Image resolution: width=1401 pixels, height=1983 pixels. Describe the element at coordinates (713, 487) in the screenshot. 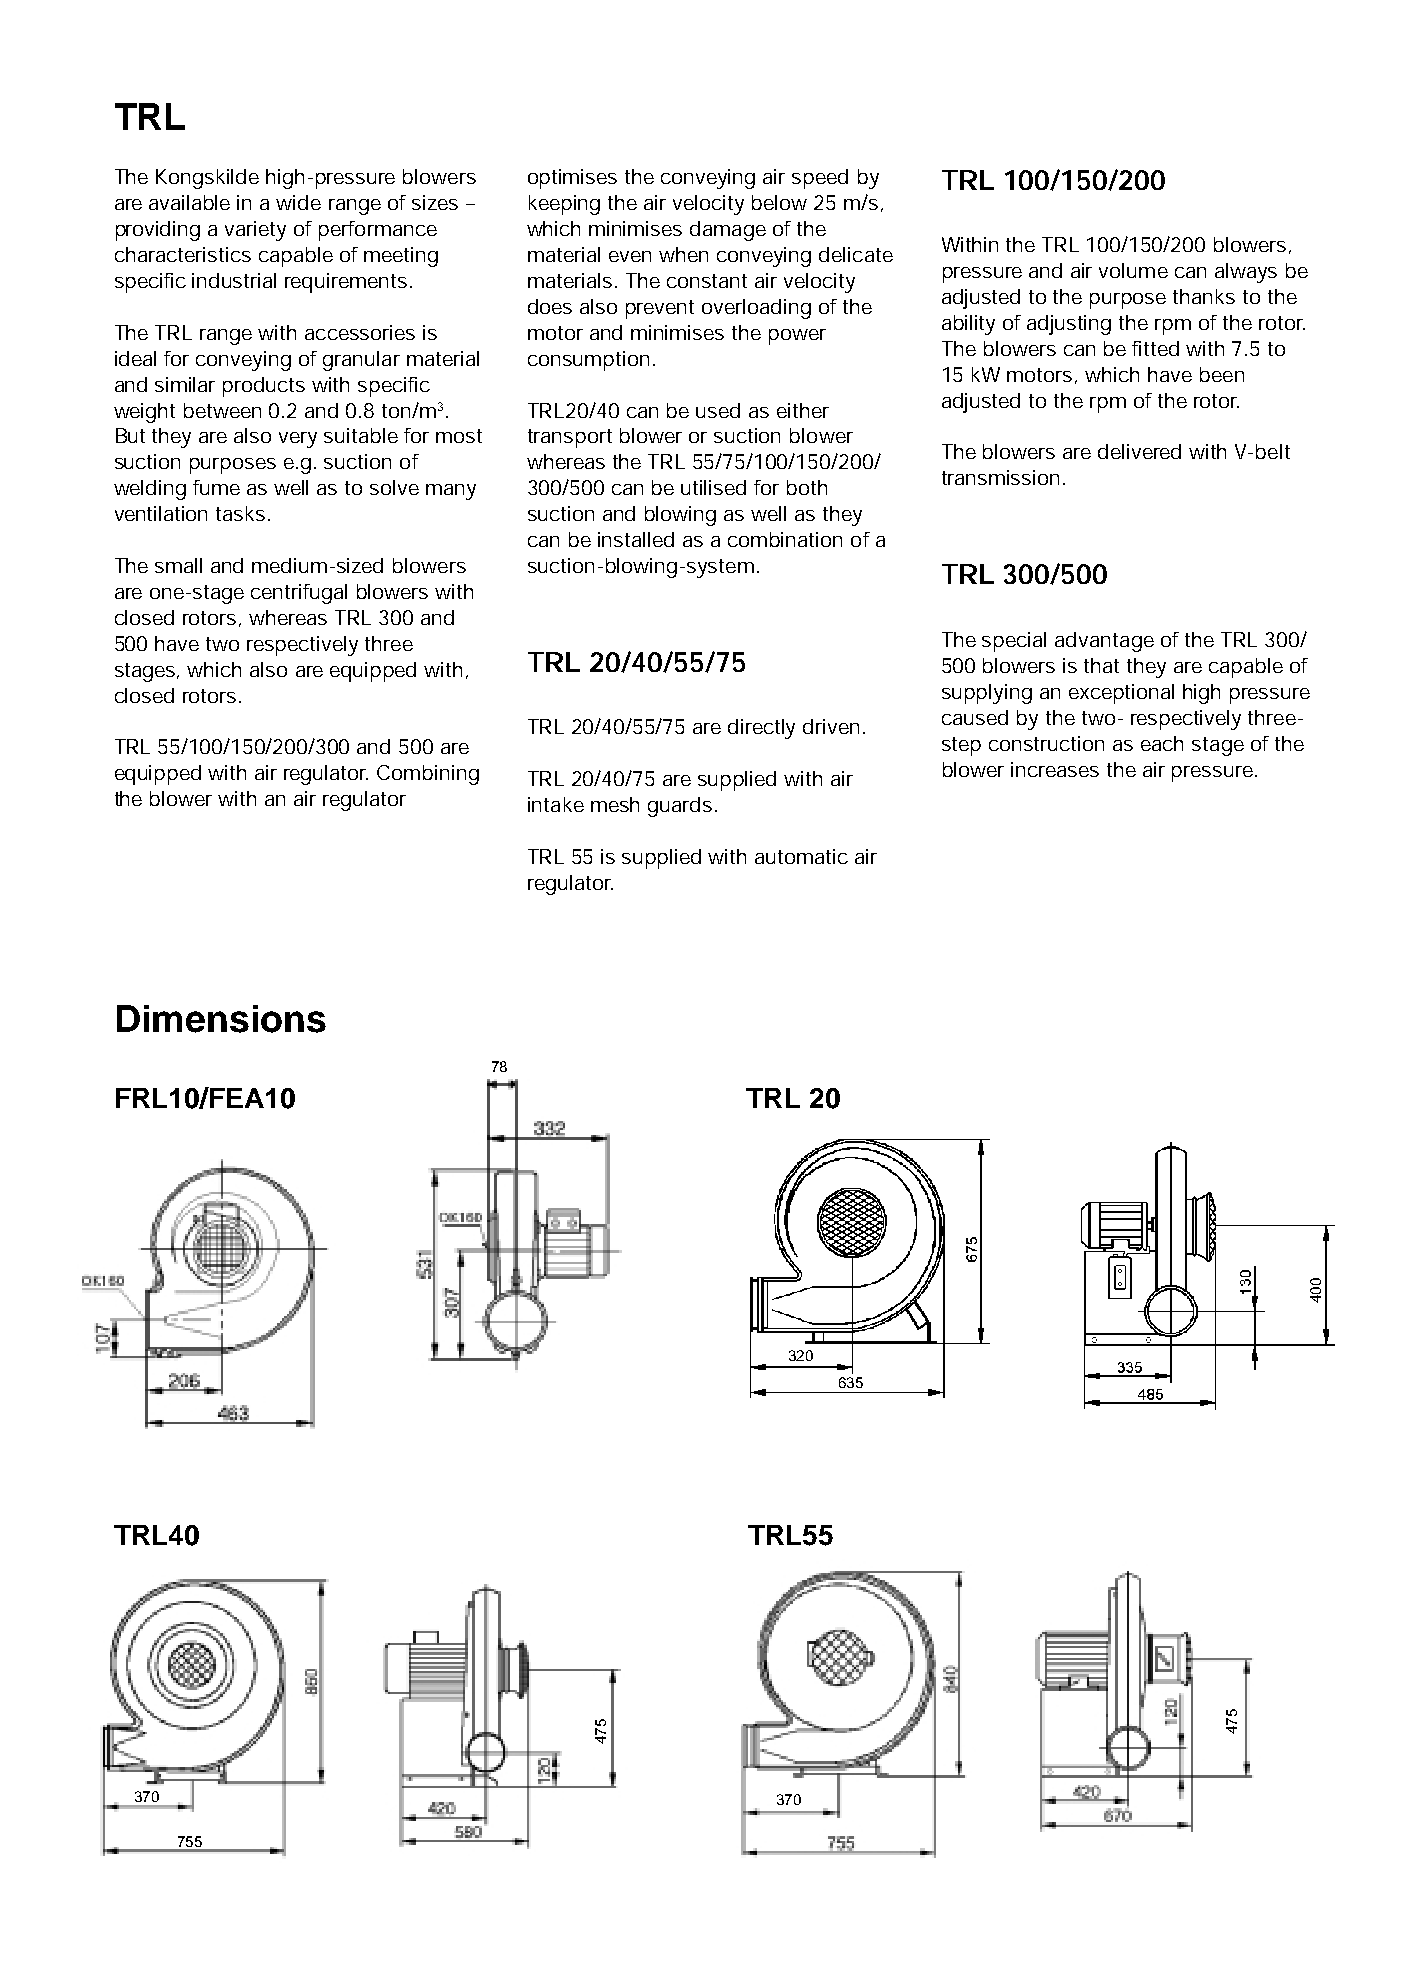

I see `utilised` at that location.
